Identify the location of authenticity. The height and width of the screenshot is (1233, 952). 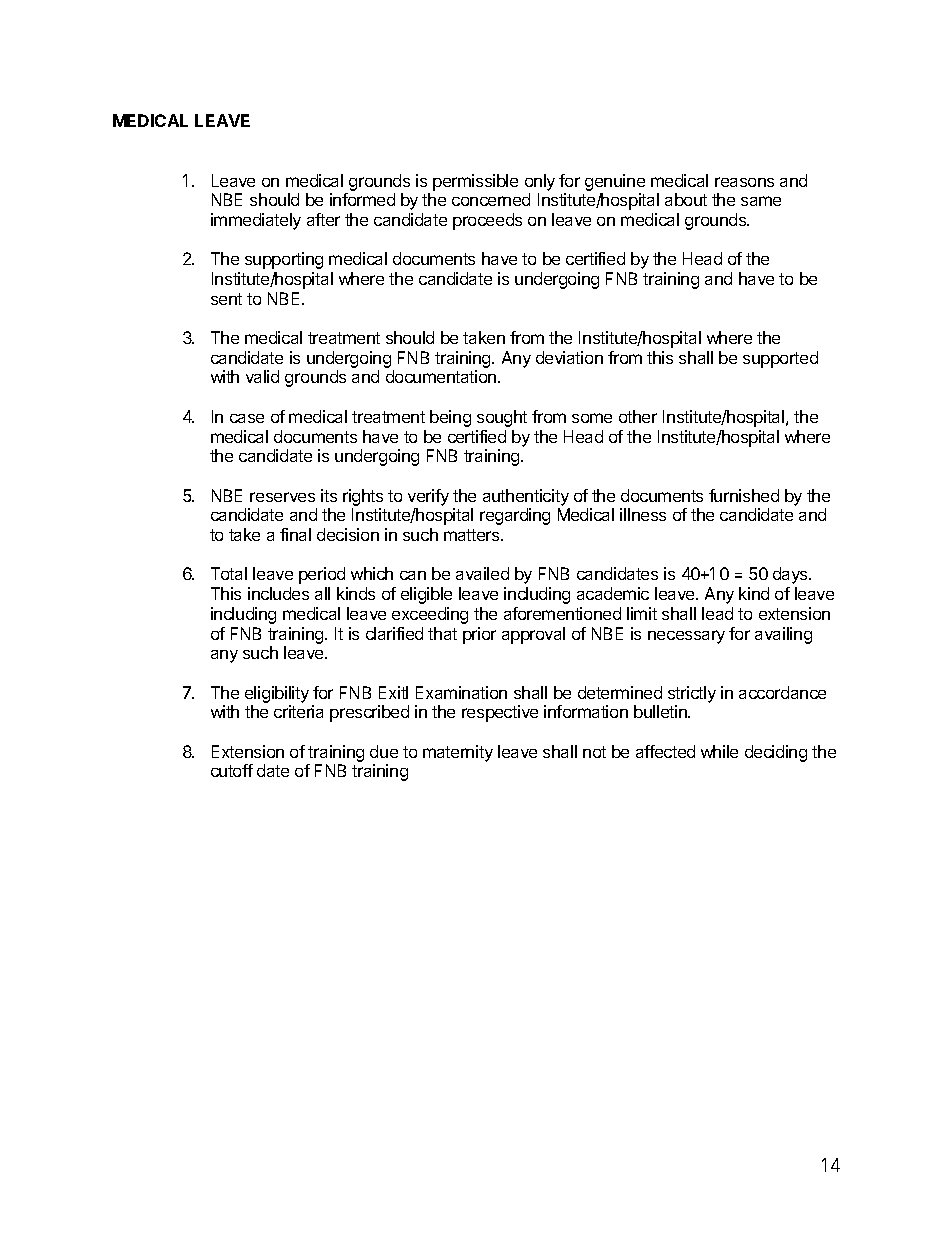
(526, 497).
